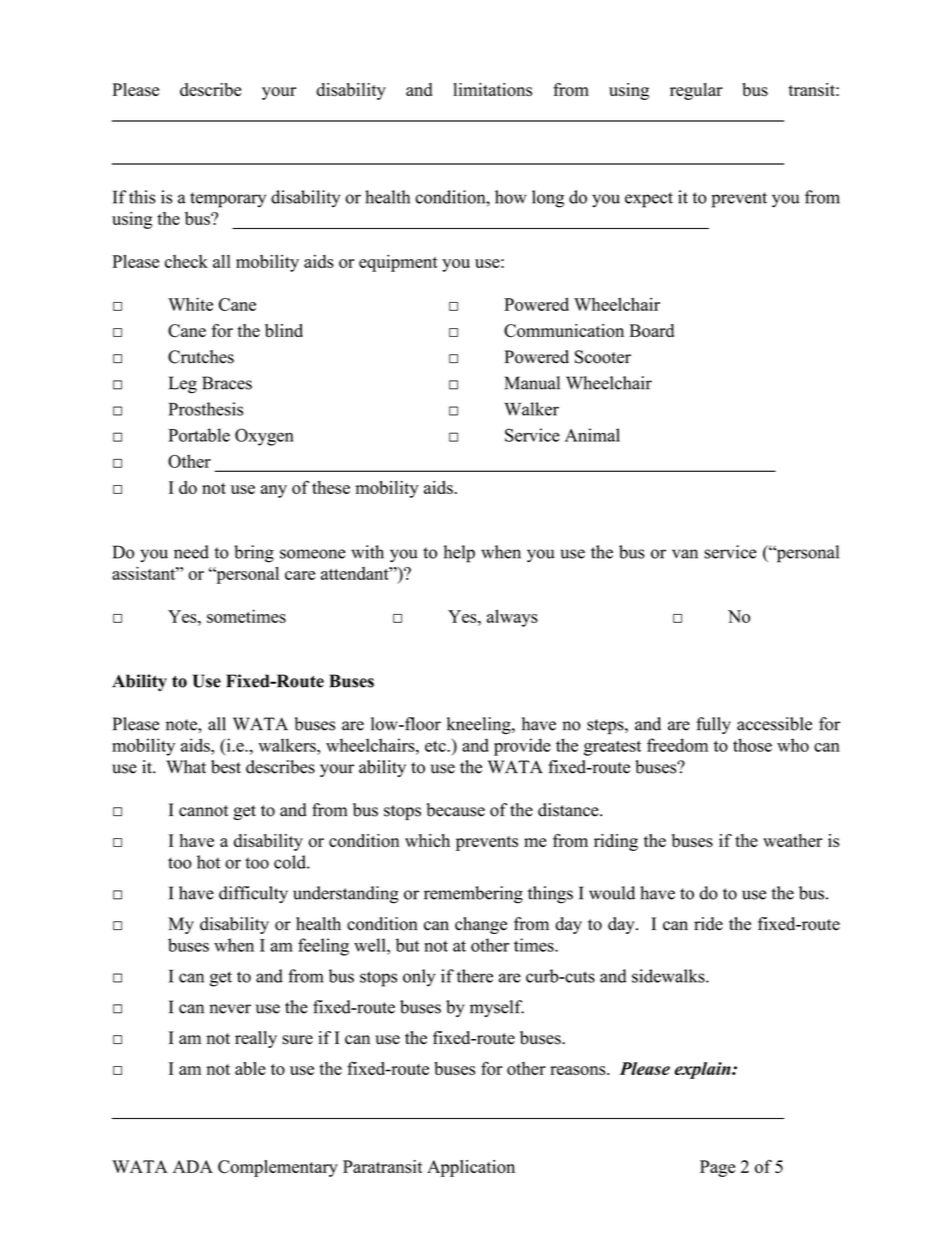  Describe the element at coordinates (651, 330) in the screenshot. I see `Board` at that location.
